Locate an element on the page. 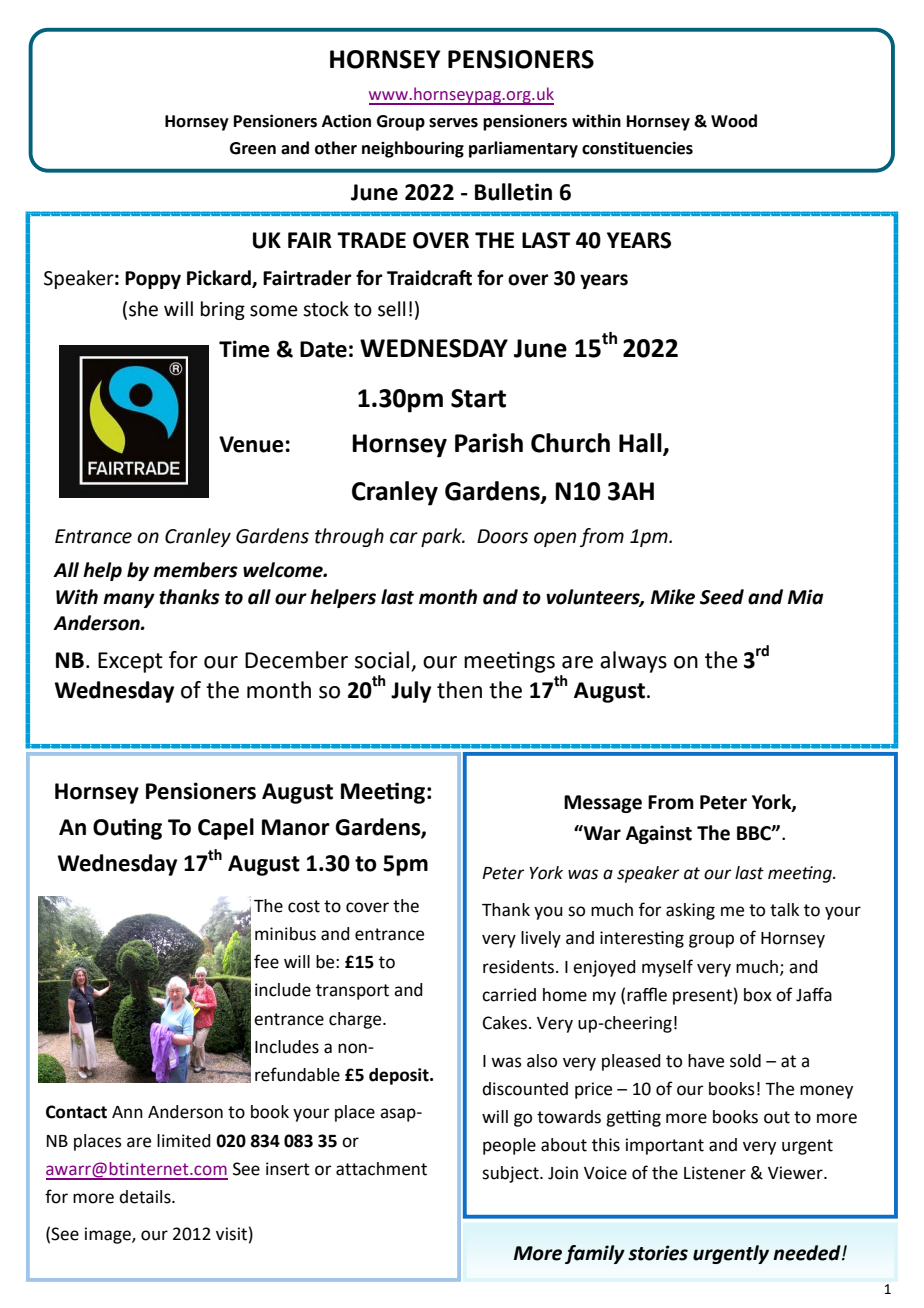 Image resolution: width=924 pixels, height=1308 pixels. always is located at coordinates (633, 662).
